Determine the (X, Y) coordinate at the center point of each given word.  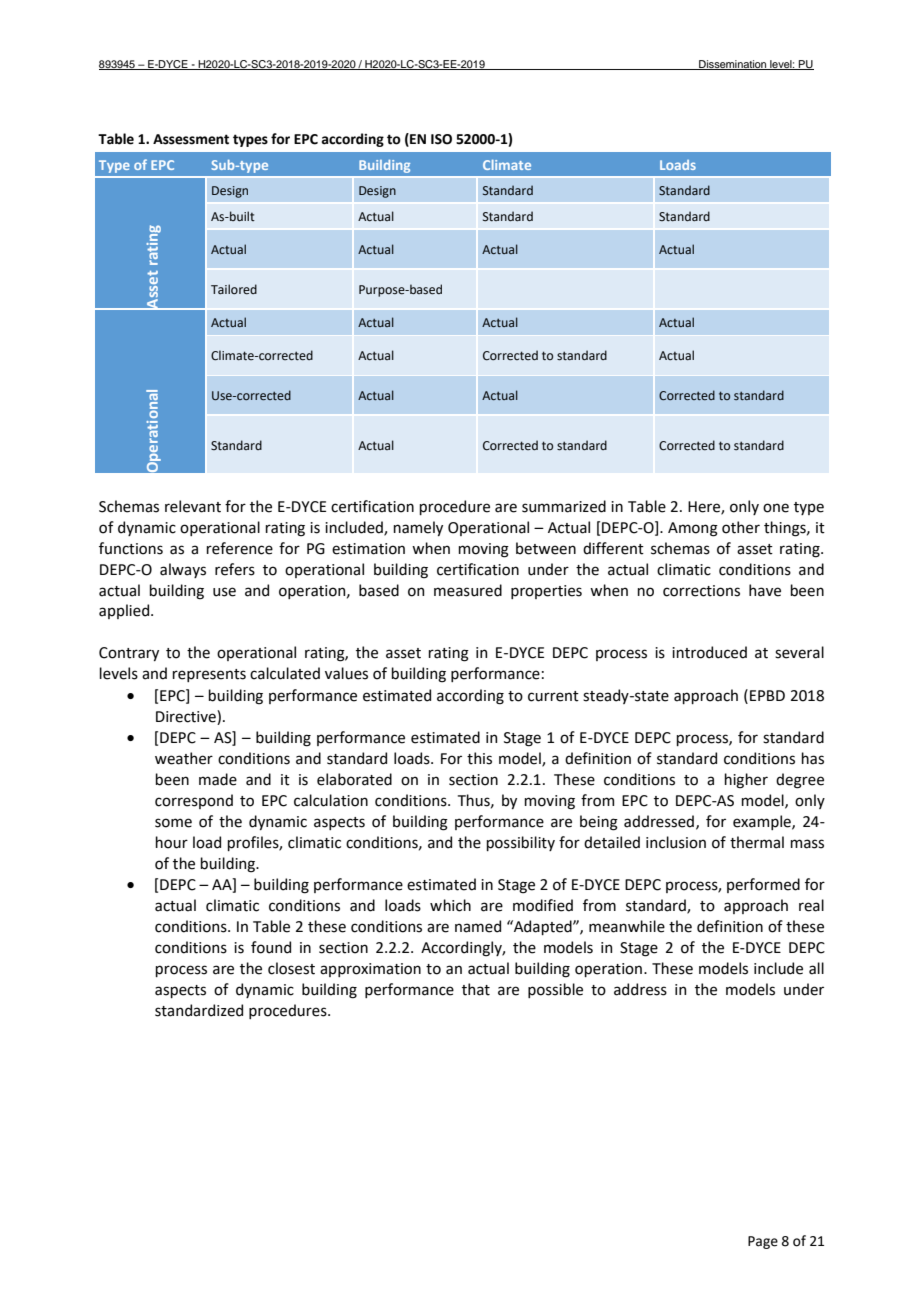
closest (291, 968)
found (271, 947)
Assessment (191, 139)
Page (763, 1242)
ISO (441, 139)
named (478, 926)
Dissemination (733, 65)
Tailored (234, 289)
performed (763, 885)
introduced (709, 652)
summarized (564, 506)
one (776, 508)
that (476, 989)
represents (209, 675)
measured (468, 590)
